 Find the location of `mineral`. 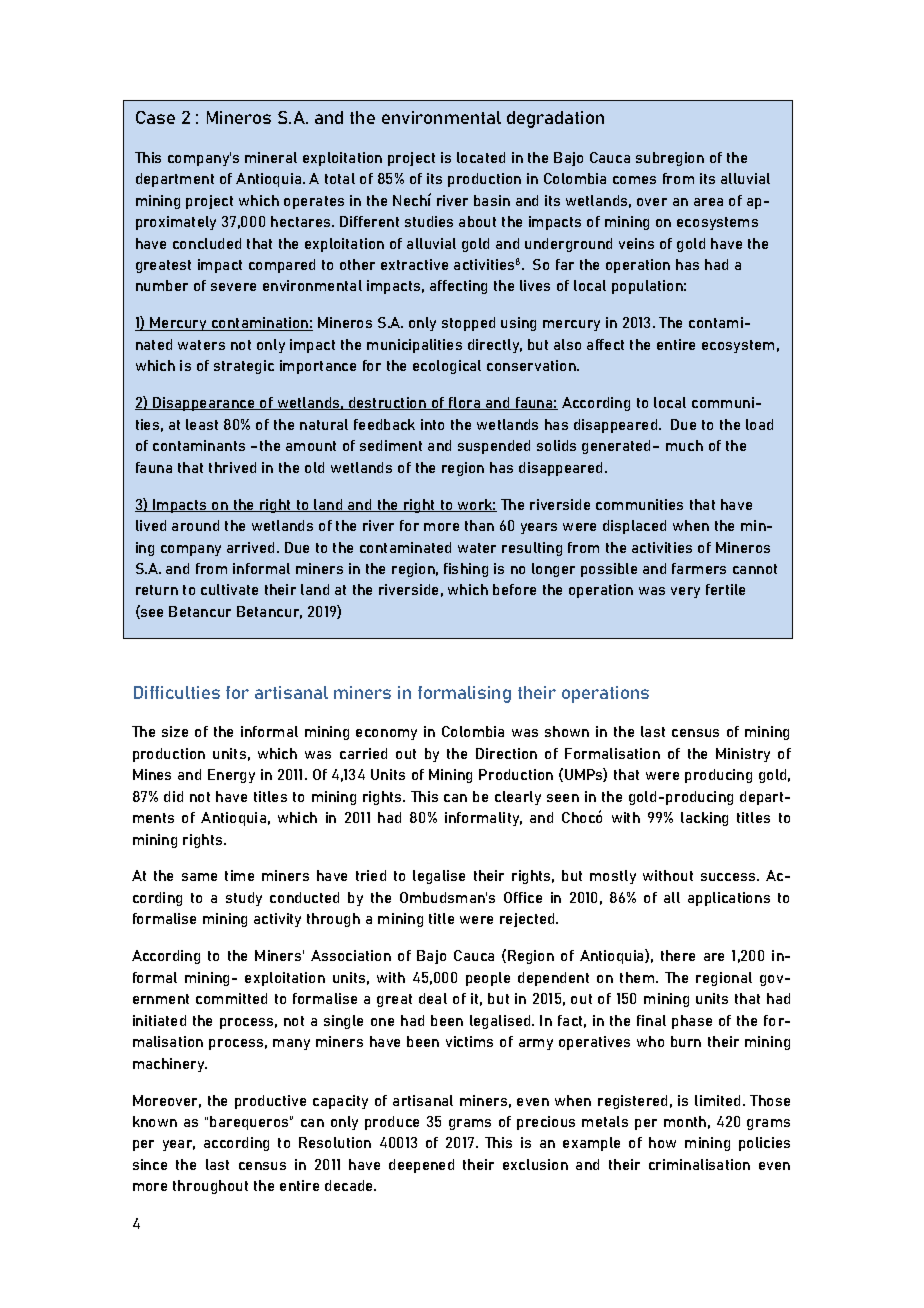

mineral is located at coordinates (271, 157).
